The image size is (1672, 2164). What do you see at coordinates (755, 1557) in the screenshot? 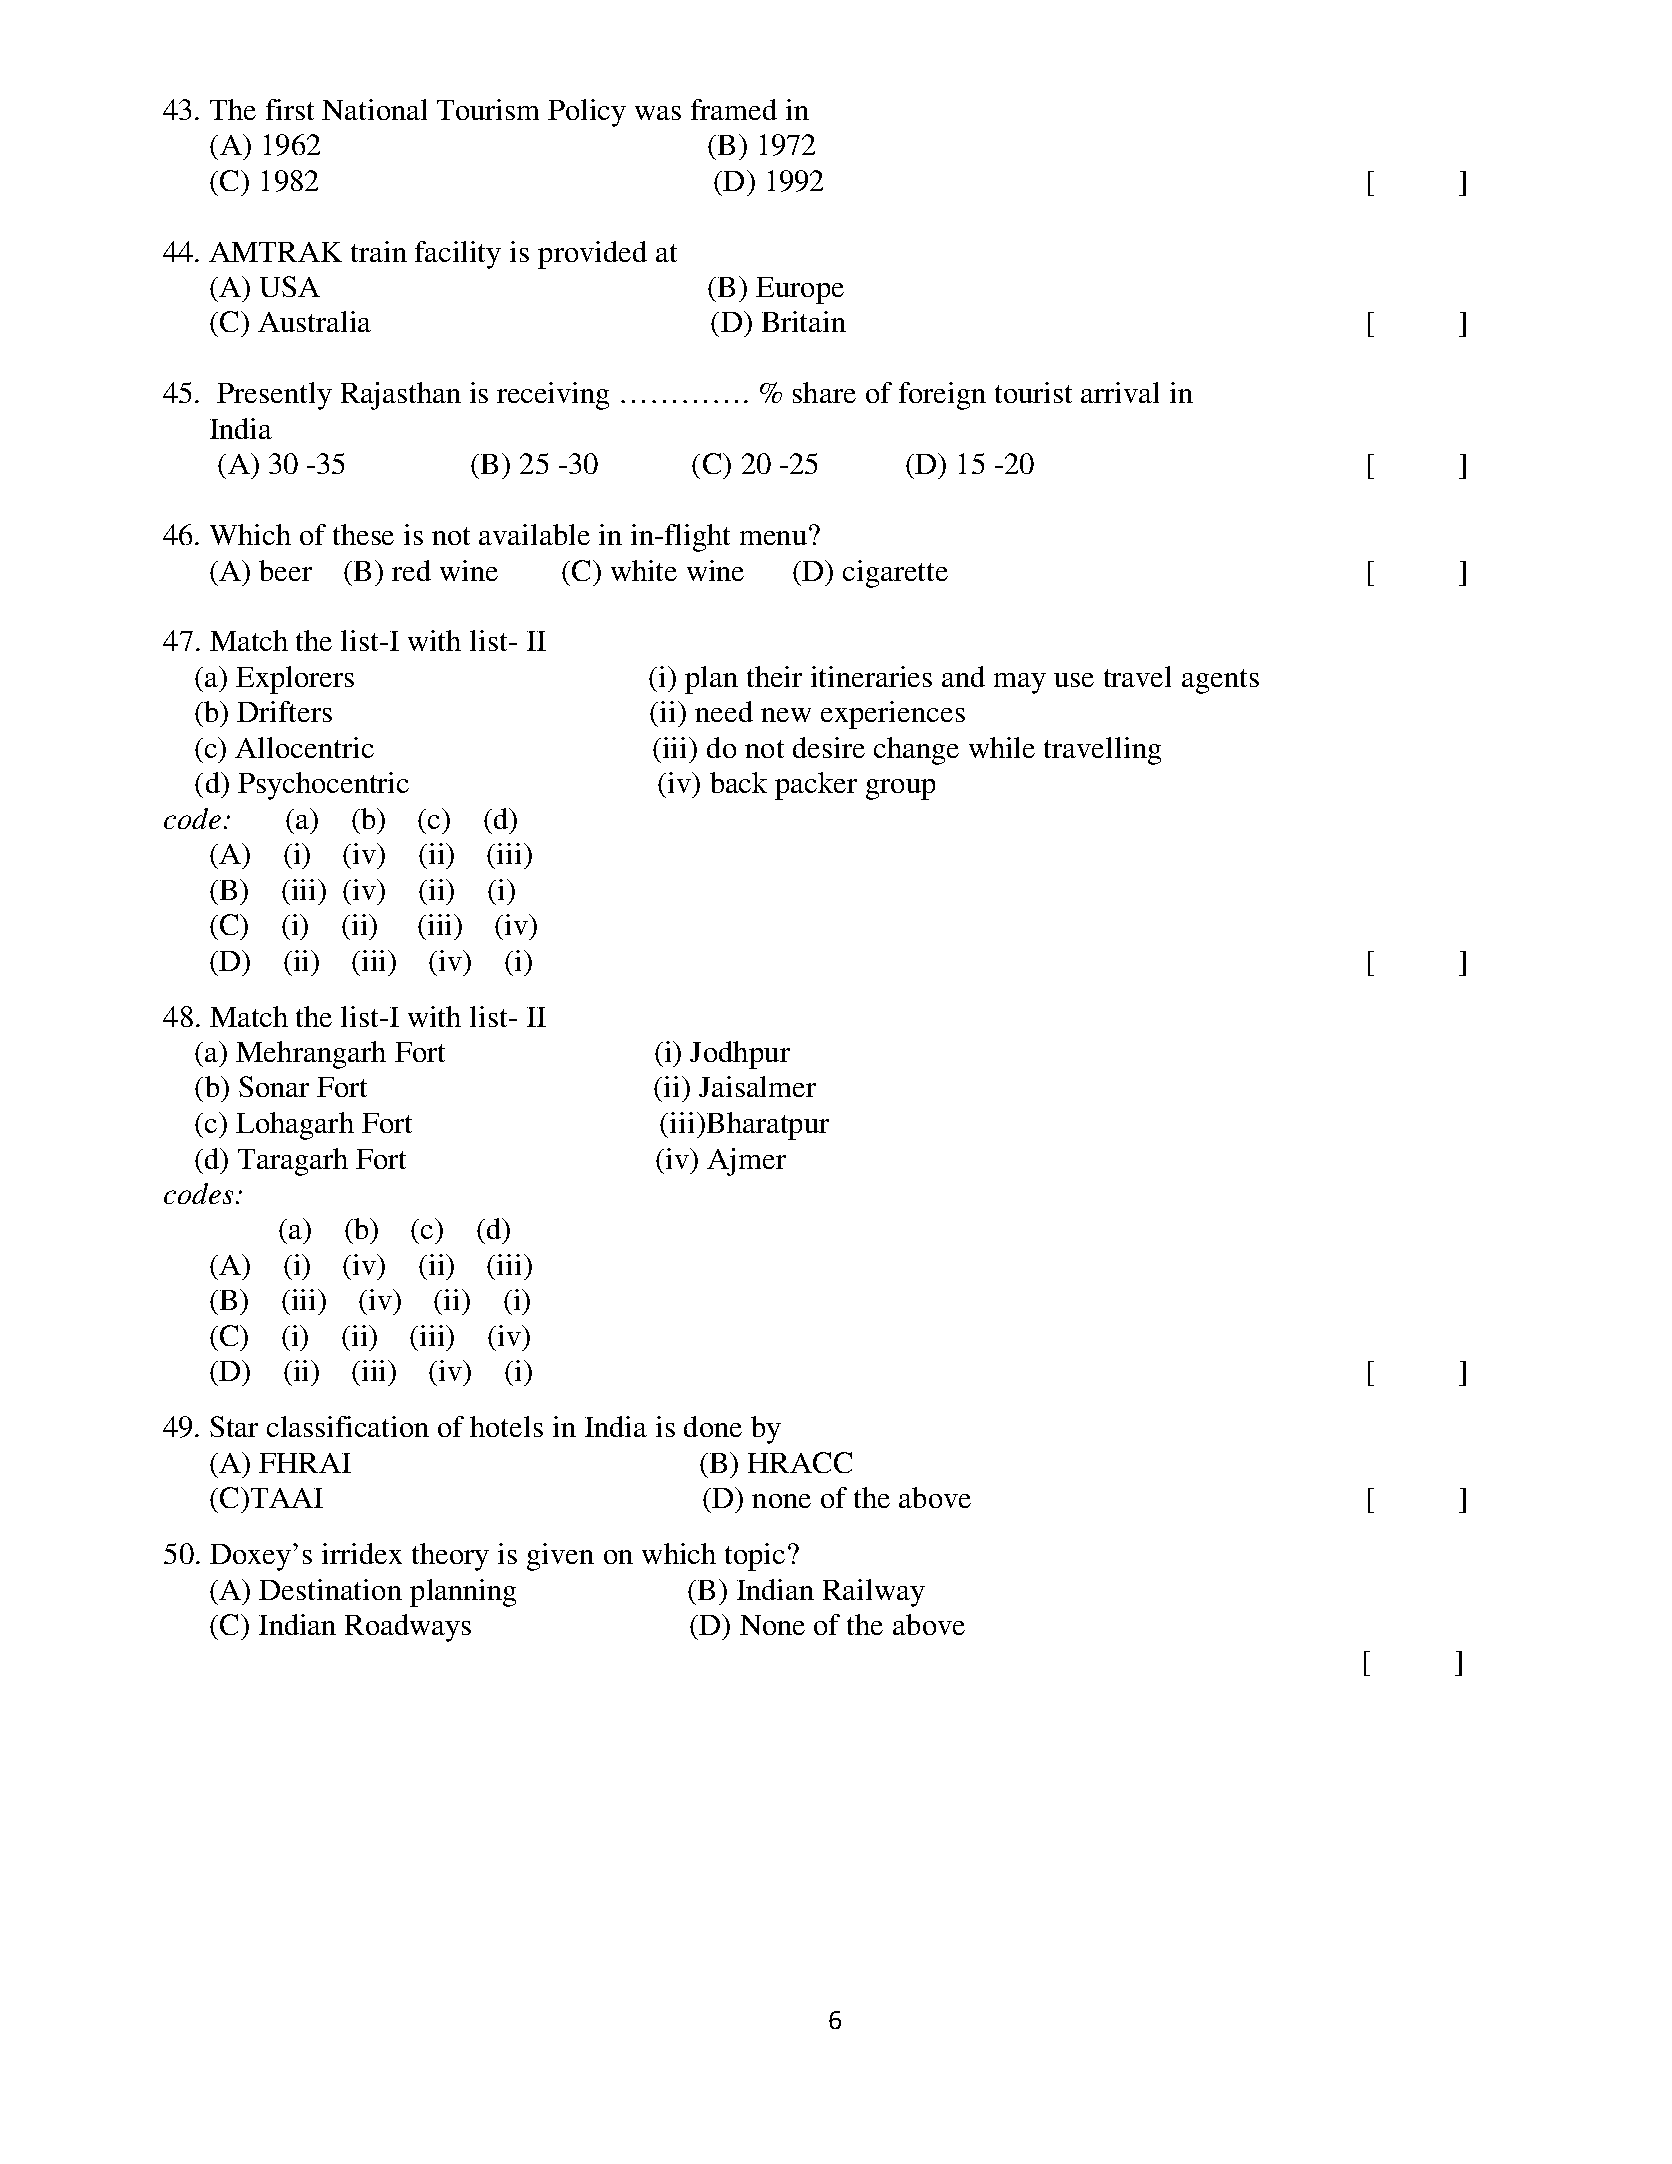
I see `topic` at bounding box center [755, 1557].
